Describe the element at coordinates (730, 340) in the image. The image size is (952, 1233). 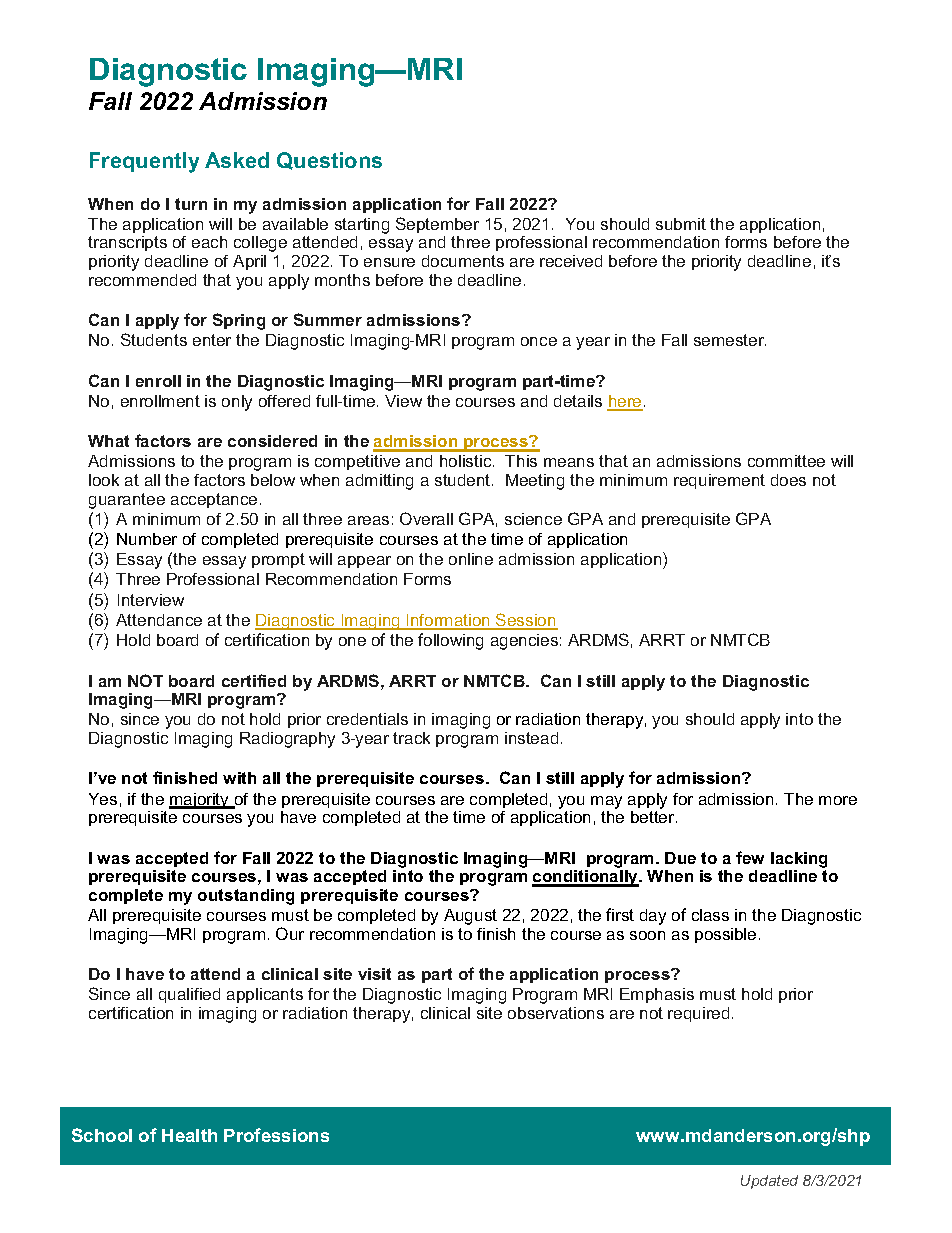
I see `semester` at that location.
